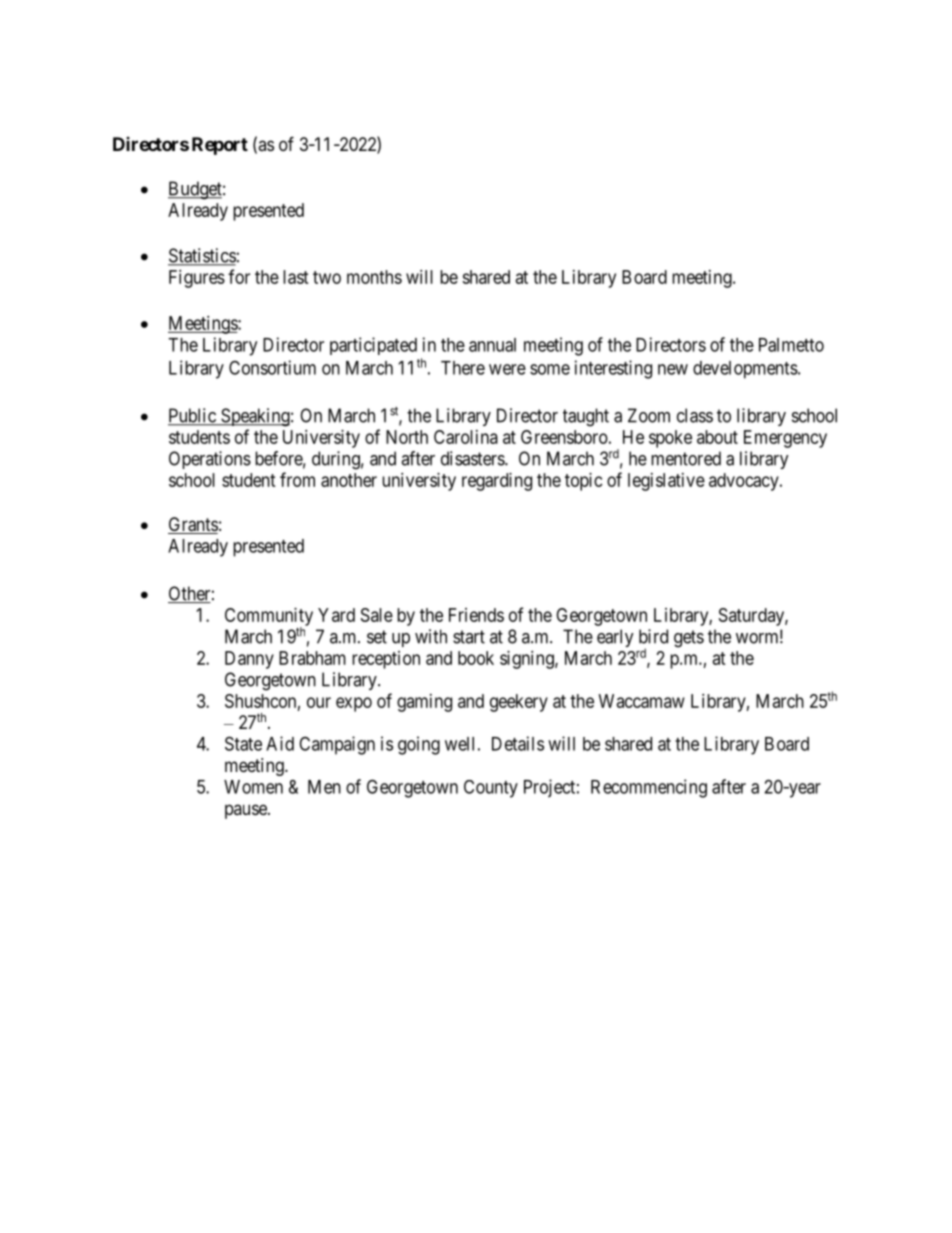  Describe the element at coordinates (476, 615) in the screenshot. I see `Friends` at that location.
